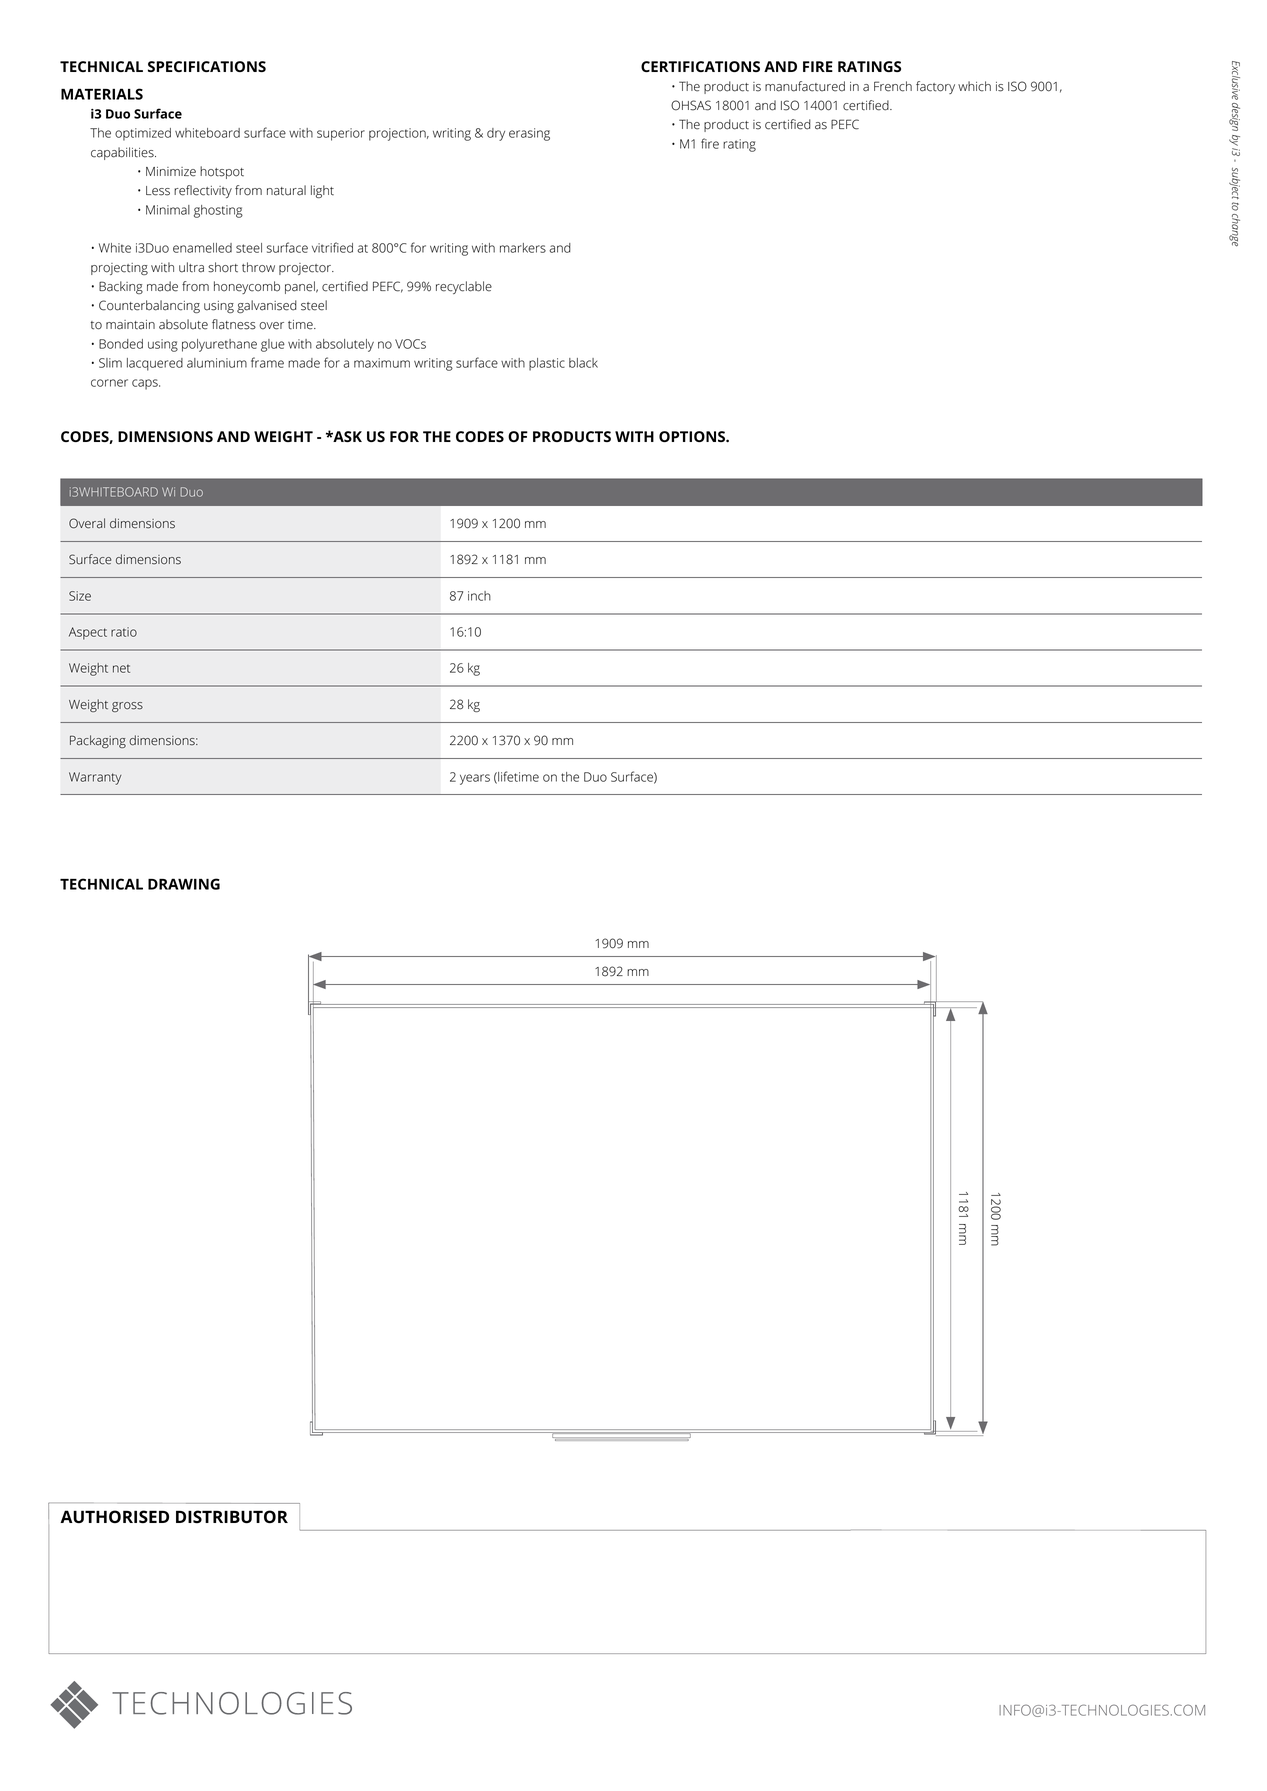 The image size is (1267, 1791). I want to click on OPTIONS, so click(693, 436).
